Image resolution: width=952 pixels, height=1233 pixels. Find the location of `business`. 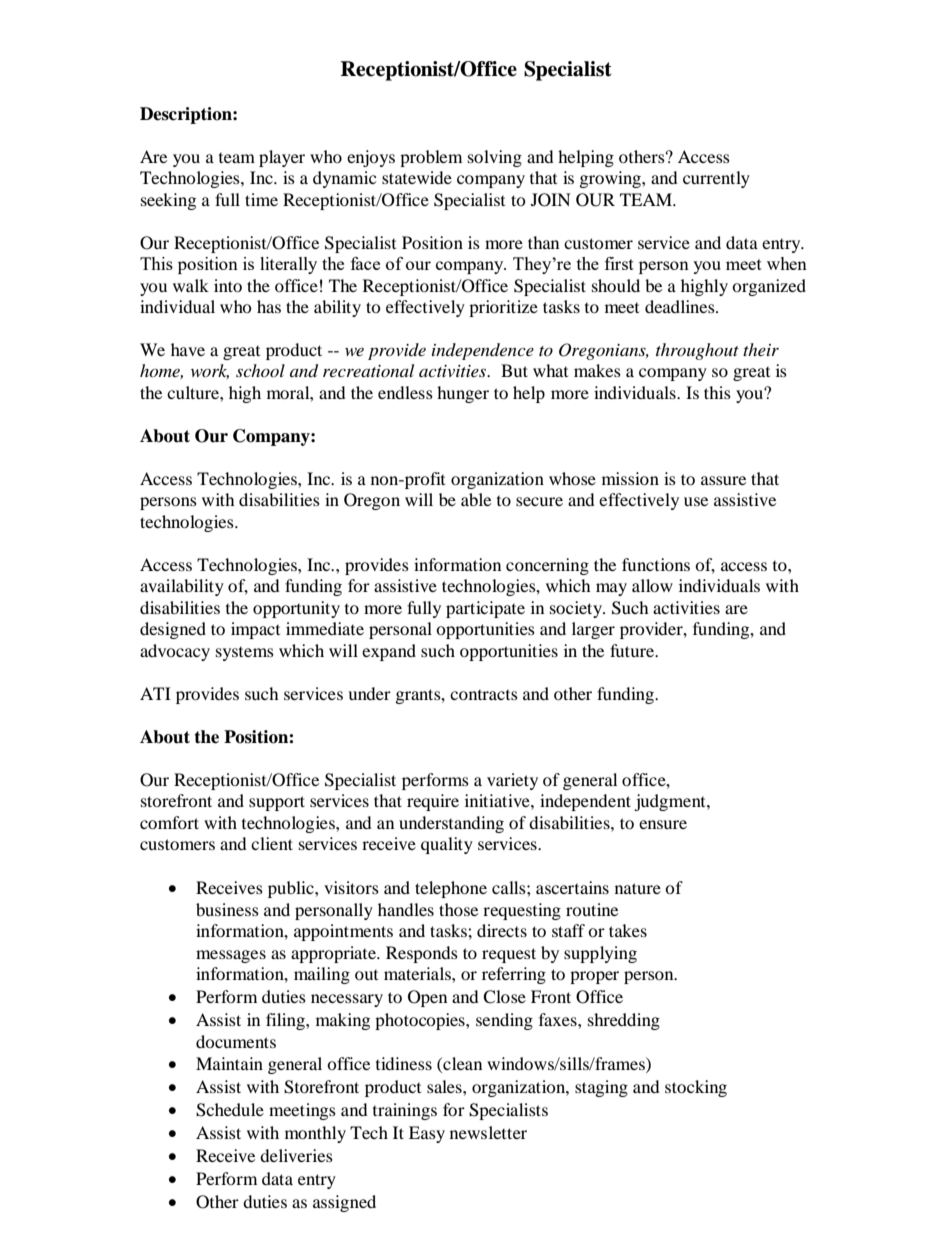

business is located at coordinates (227, 909).
